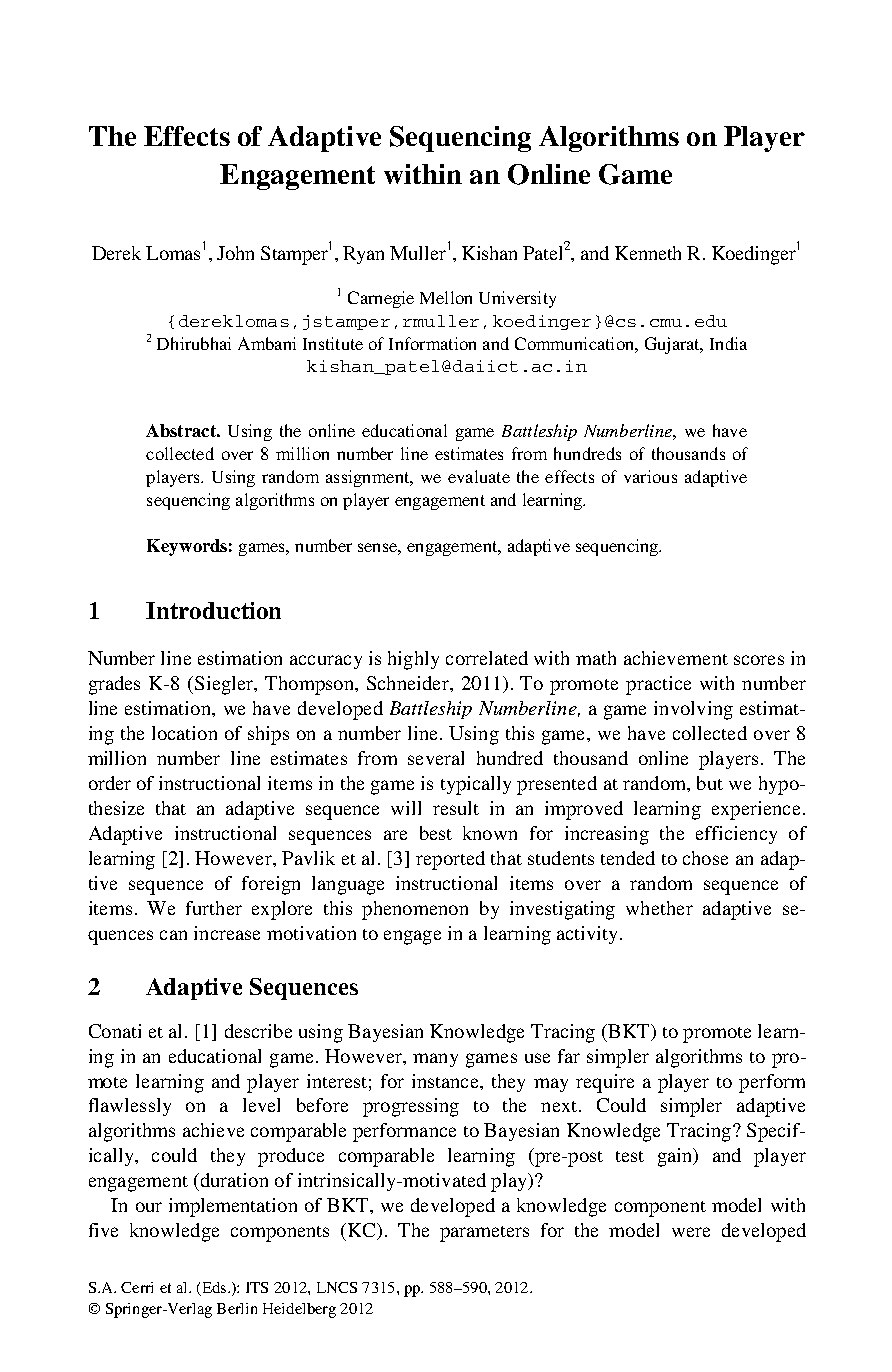 The image size is (892, 1372). I want to click on phenomenon, so click(415, 910).
